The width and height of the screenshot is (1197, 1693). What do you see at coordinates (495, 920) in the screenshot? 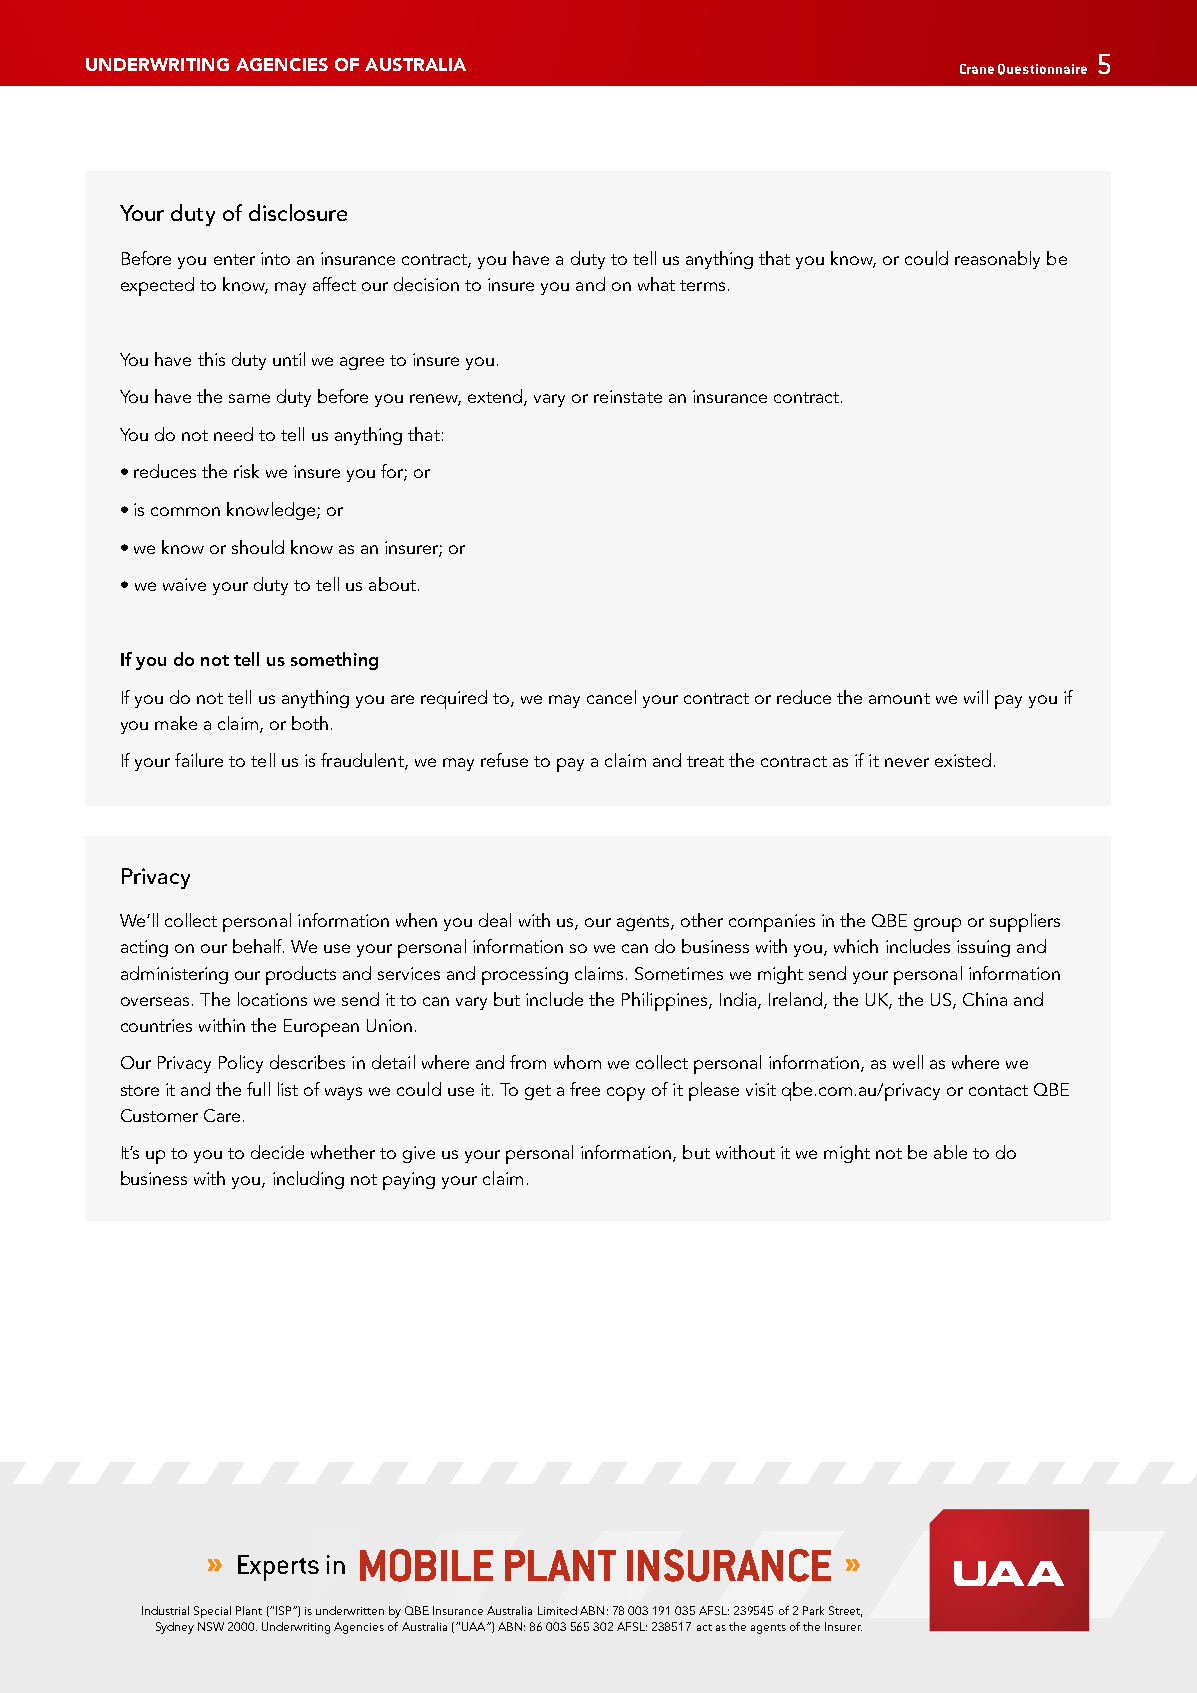
I see `deal` at bounding box center [495, 920].
